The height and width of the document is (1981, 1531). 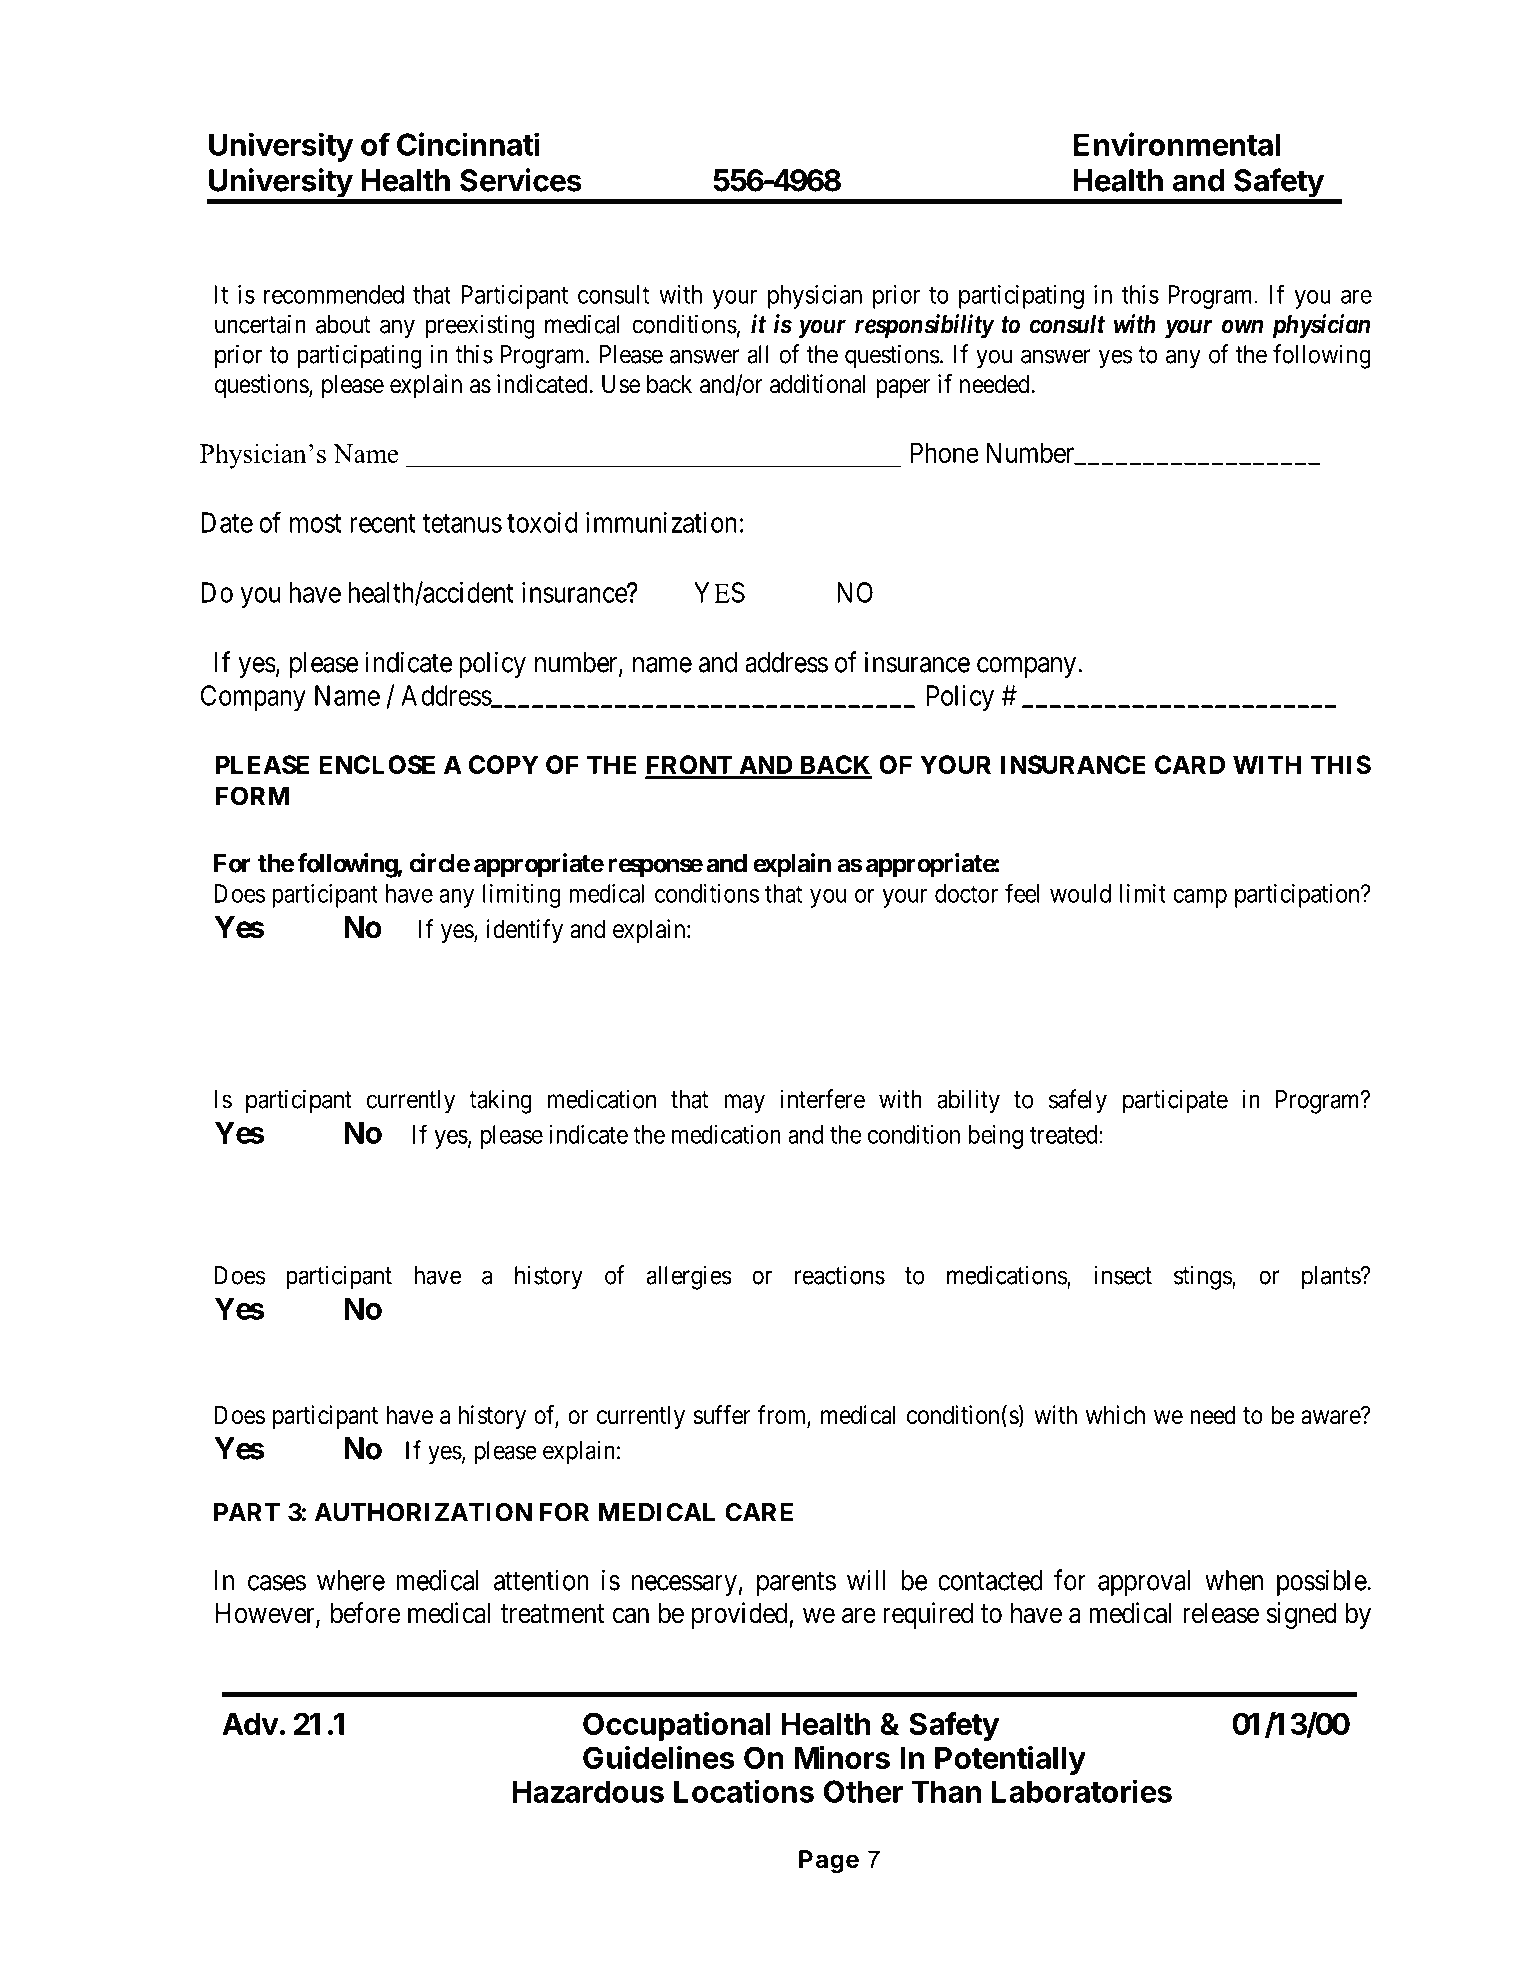 I want to click on Adv, so click(x=251, y=1724).
